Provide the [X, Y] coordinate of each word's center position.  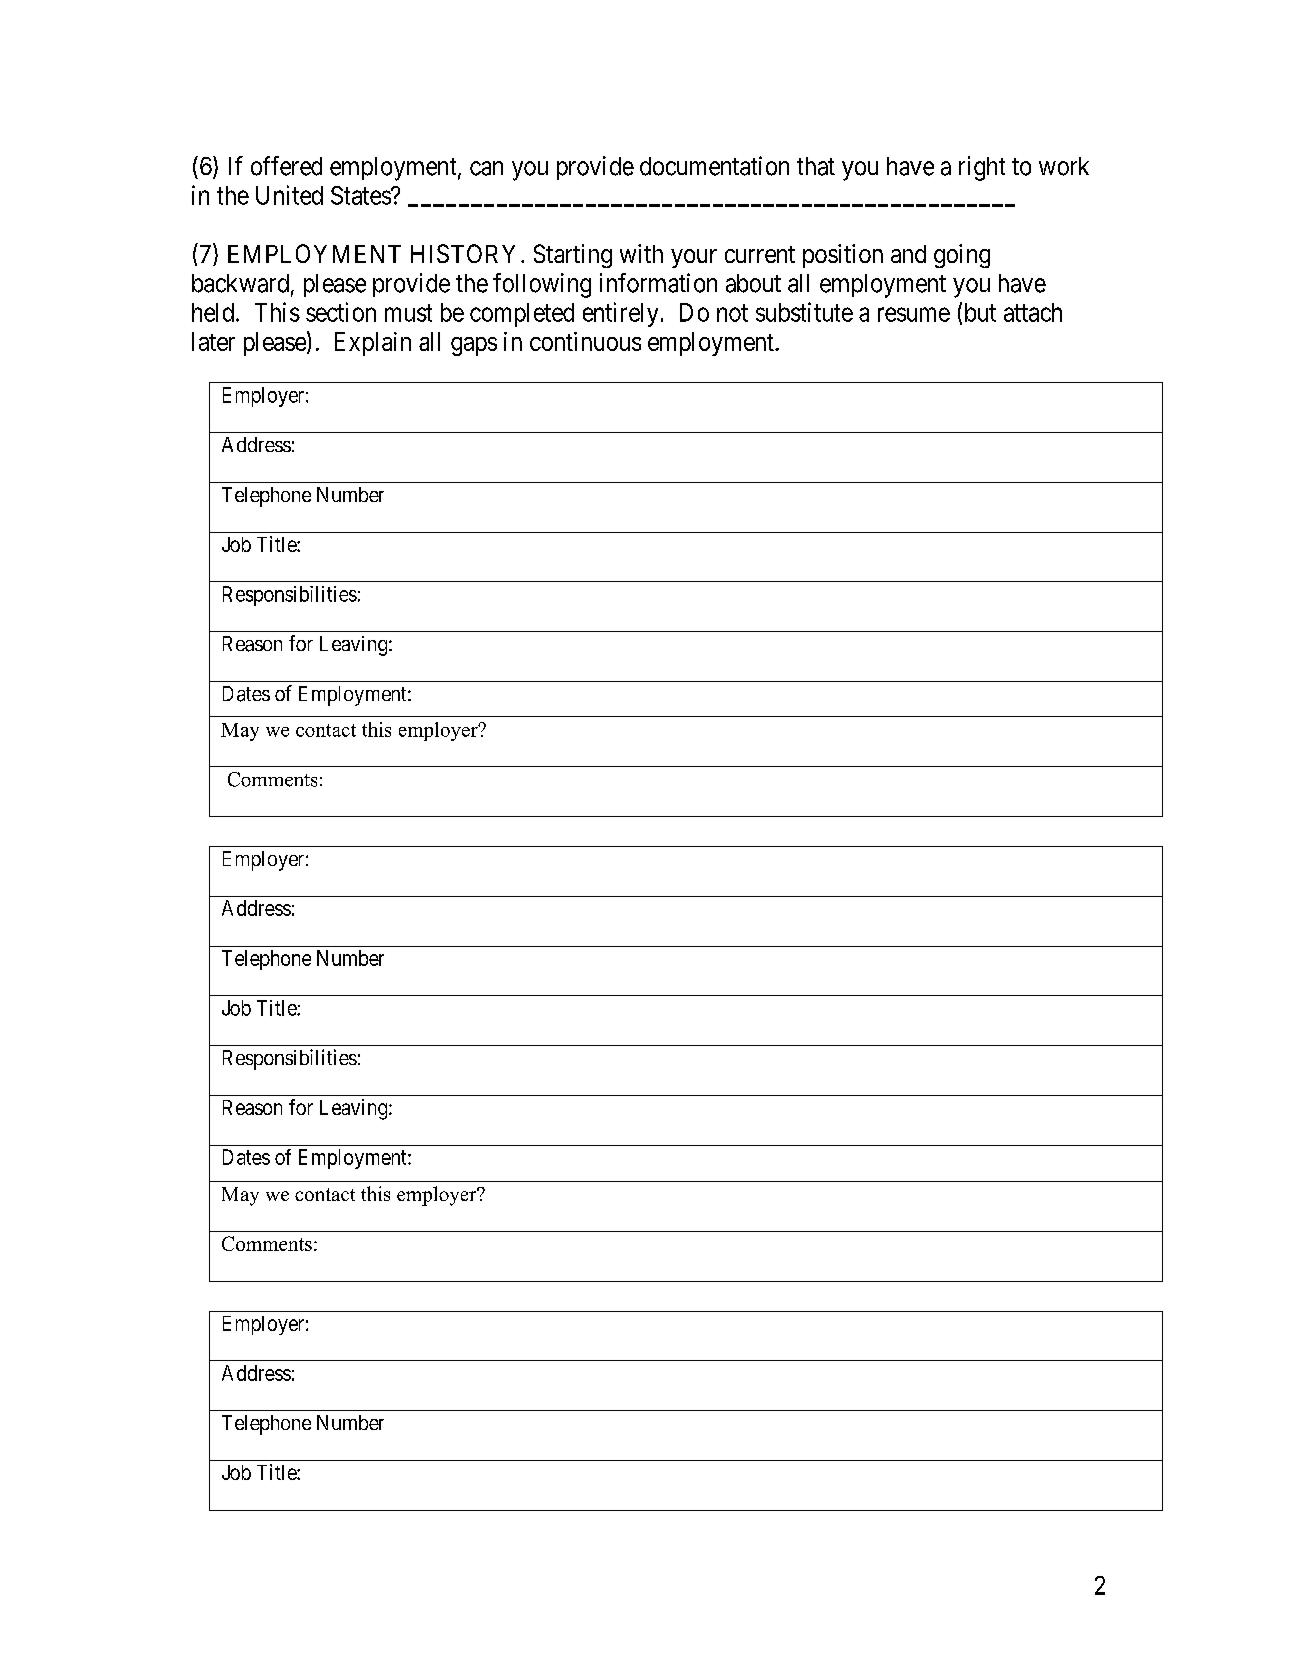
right [982, 168]
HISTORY [463, 253]
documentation [714, 166]
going [962, 256]
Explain [373, 344]
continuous [585, 341]
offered [286, 166]
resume [914, 314]
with [641, 253]
